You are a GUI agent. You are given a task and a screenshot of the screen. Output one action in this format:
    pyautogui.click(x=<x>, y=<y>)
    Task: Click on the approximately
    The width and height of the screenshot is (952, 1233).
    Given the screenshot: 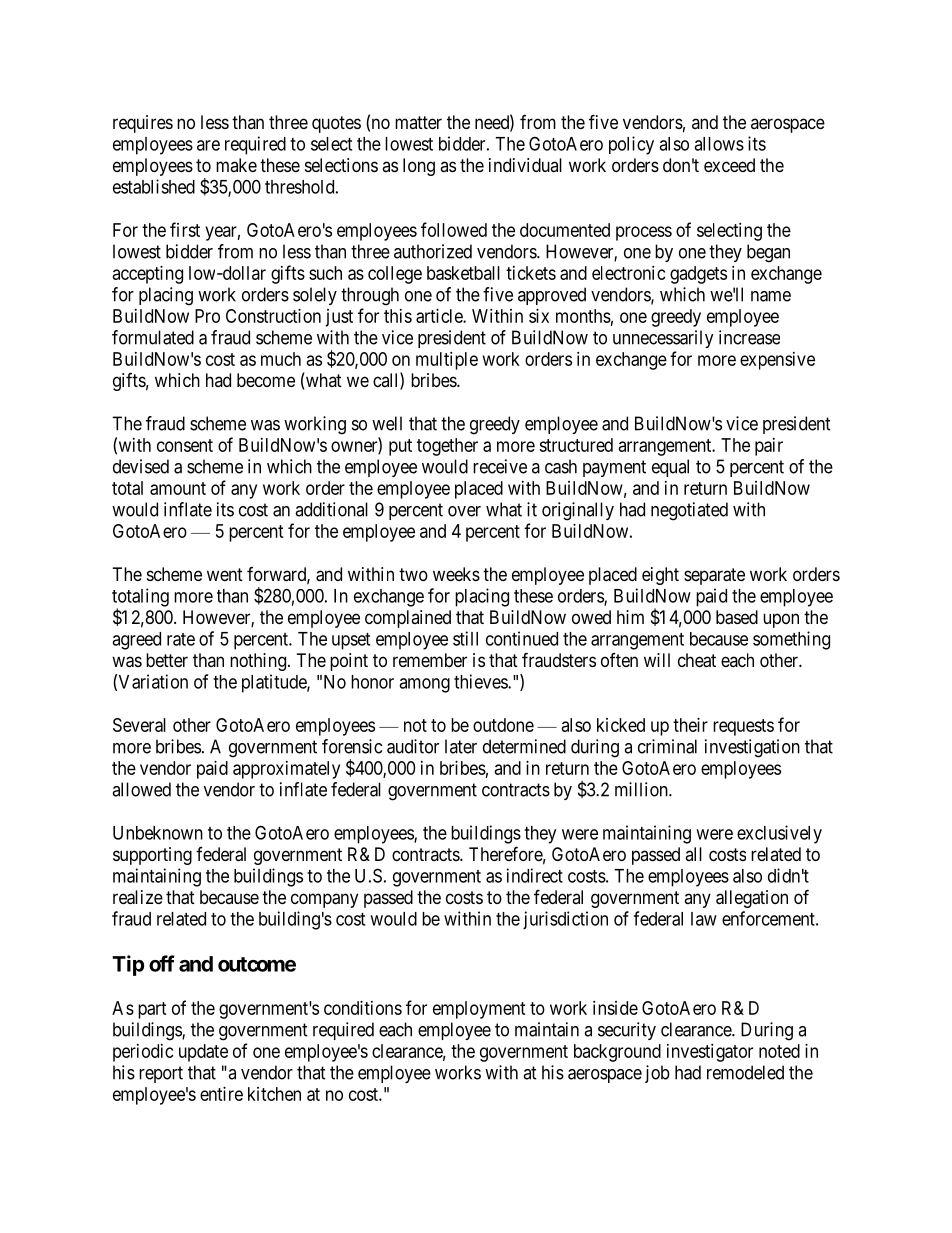 What is the action you would take?
    pyautogui.click(x=286, y=770)
